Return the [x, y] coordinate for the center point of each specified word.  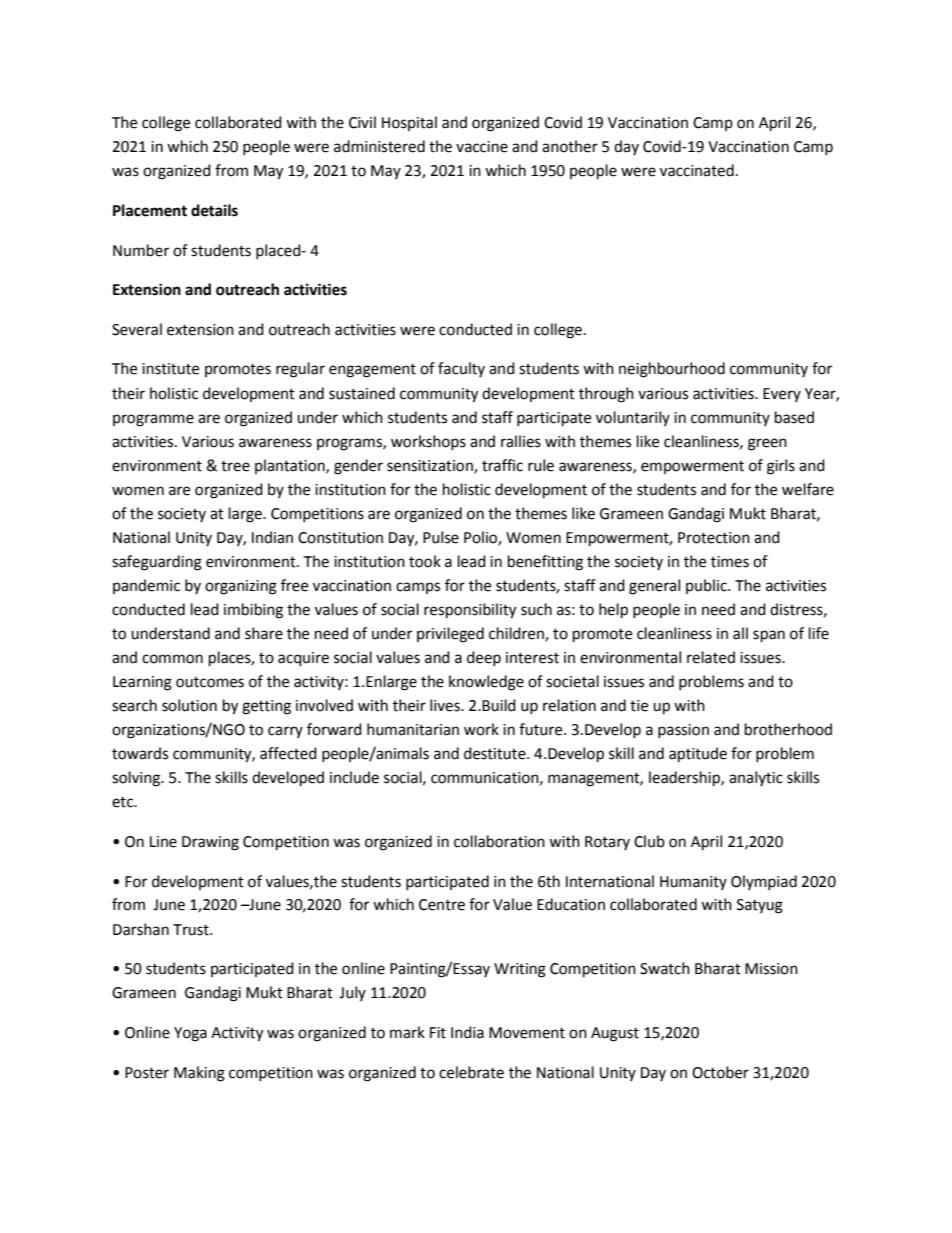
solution [189, 705]
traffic [502, 465]
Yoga [190, 1034]
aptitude [698, 755]
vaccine [482, 147]
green [767, 444]
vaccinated [697, 170]
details [214, 210]
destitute [496, 753]
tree [235, 466]
